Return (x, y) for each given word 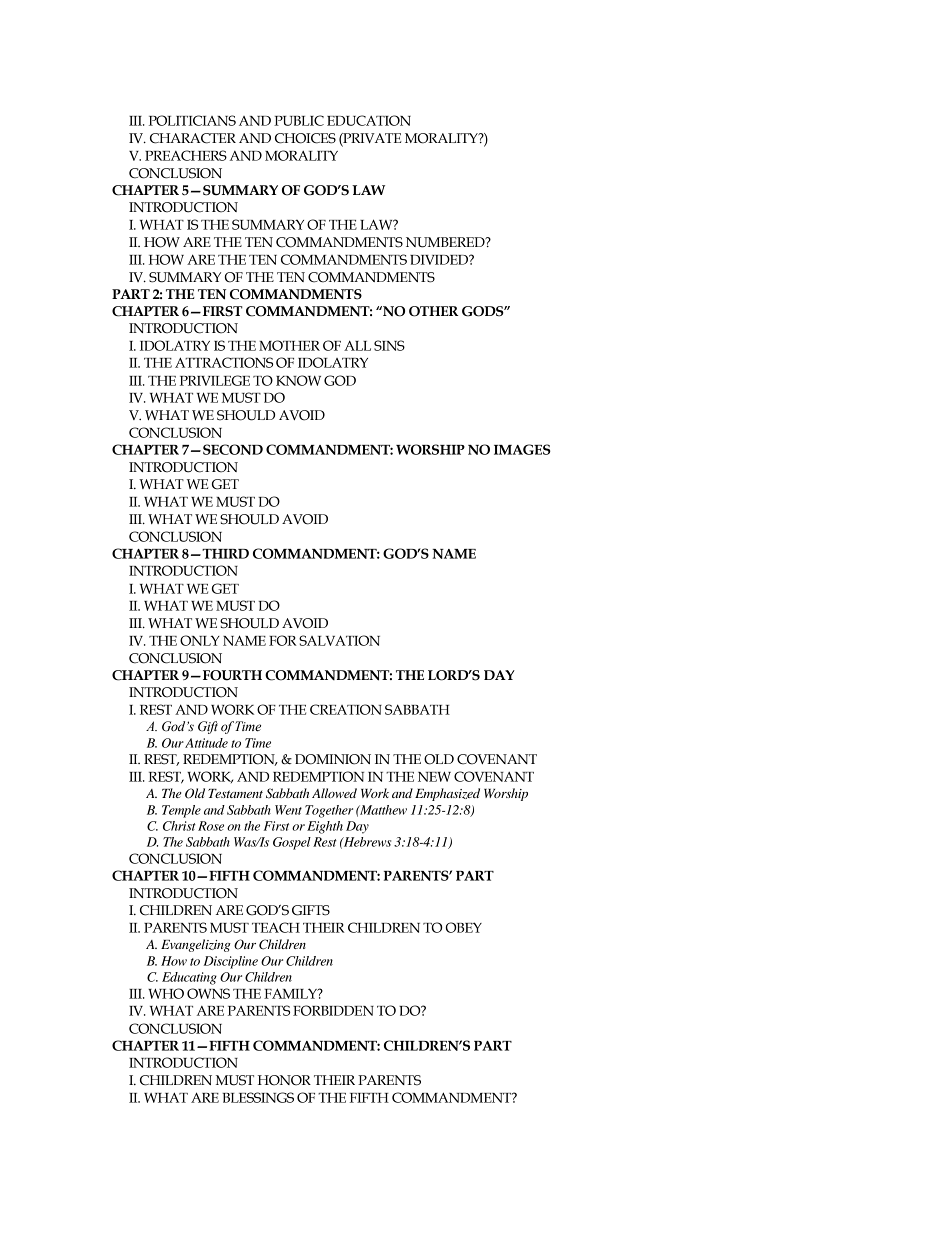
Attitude (206, 743)
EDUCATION (369, 120)
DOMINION (333, 759)
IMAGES (522, 449)
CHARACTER (193, 138)
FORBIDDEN (333, 1010)
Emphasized (447, 794)
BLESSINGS (258, 1097)
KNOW (298, 380)
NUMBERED (446, 242)
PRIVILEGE (215, 380)
